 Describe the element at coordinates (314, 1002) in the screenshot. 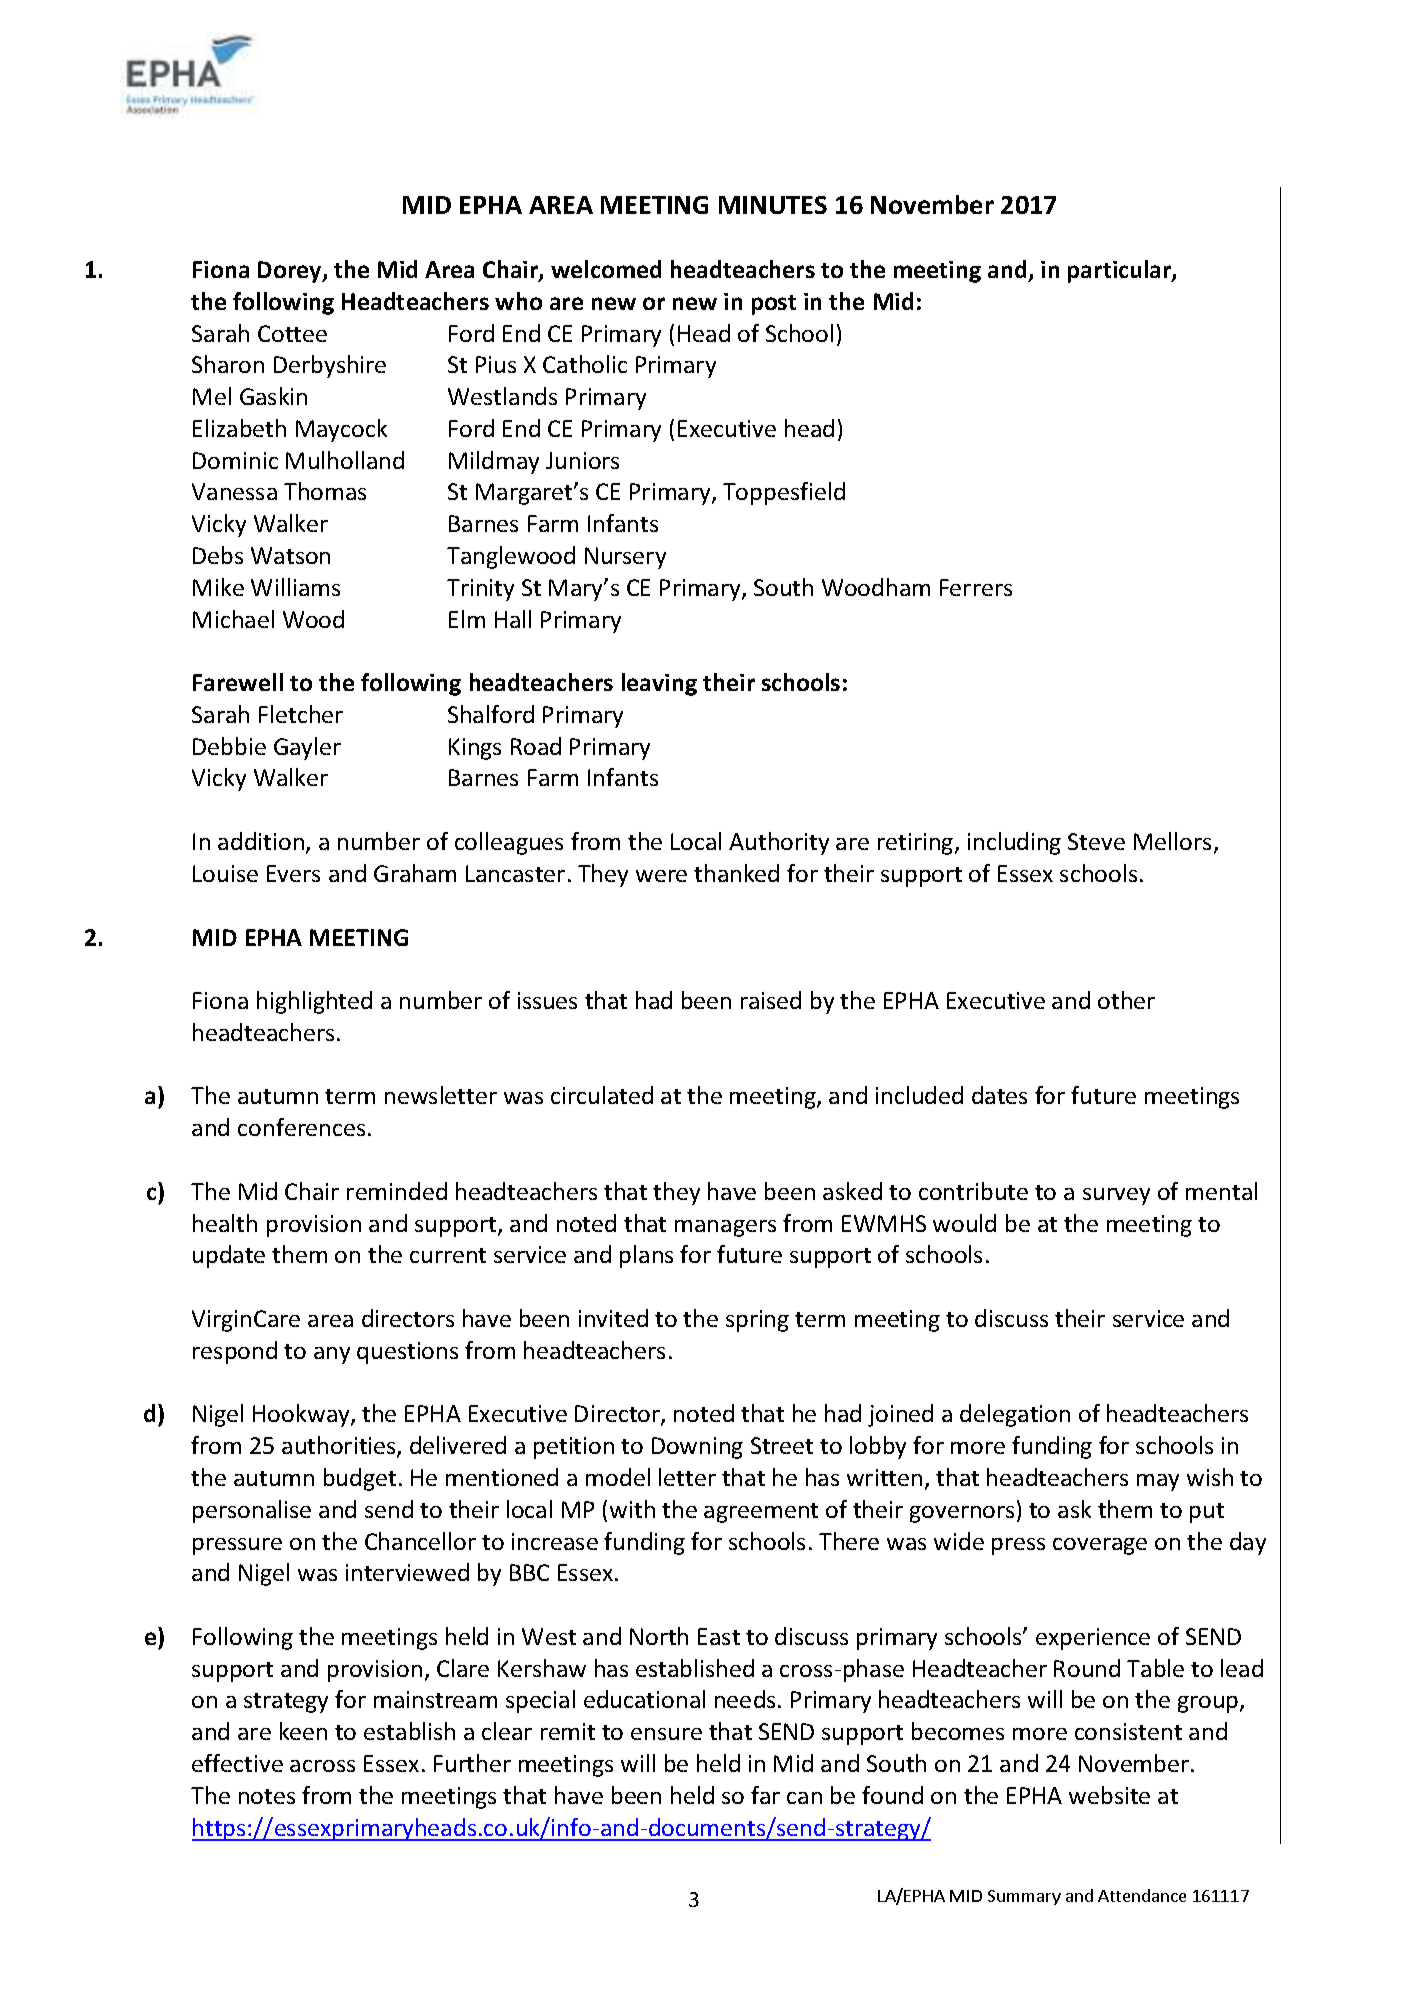

I see `highlighted` at that location.
